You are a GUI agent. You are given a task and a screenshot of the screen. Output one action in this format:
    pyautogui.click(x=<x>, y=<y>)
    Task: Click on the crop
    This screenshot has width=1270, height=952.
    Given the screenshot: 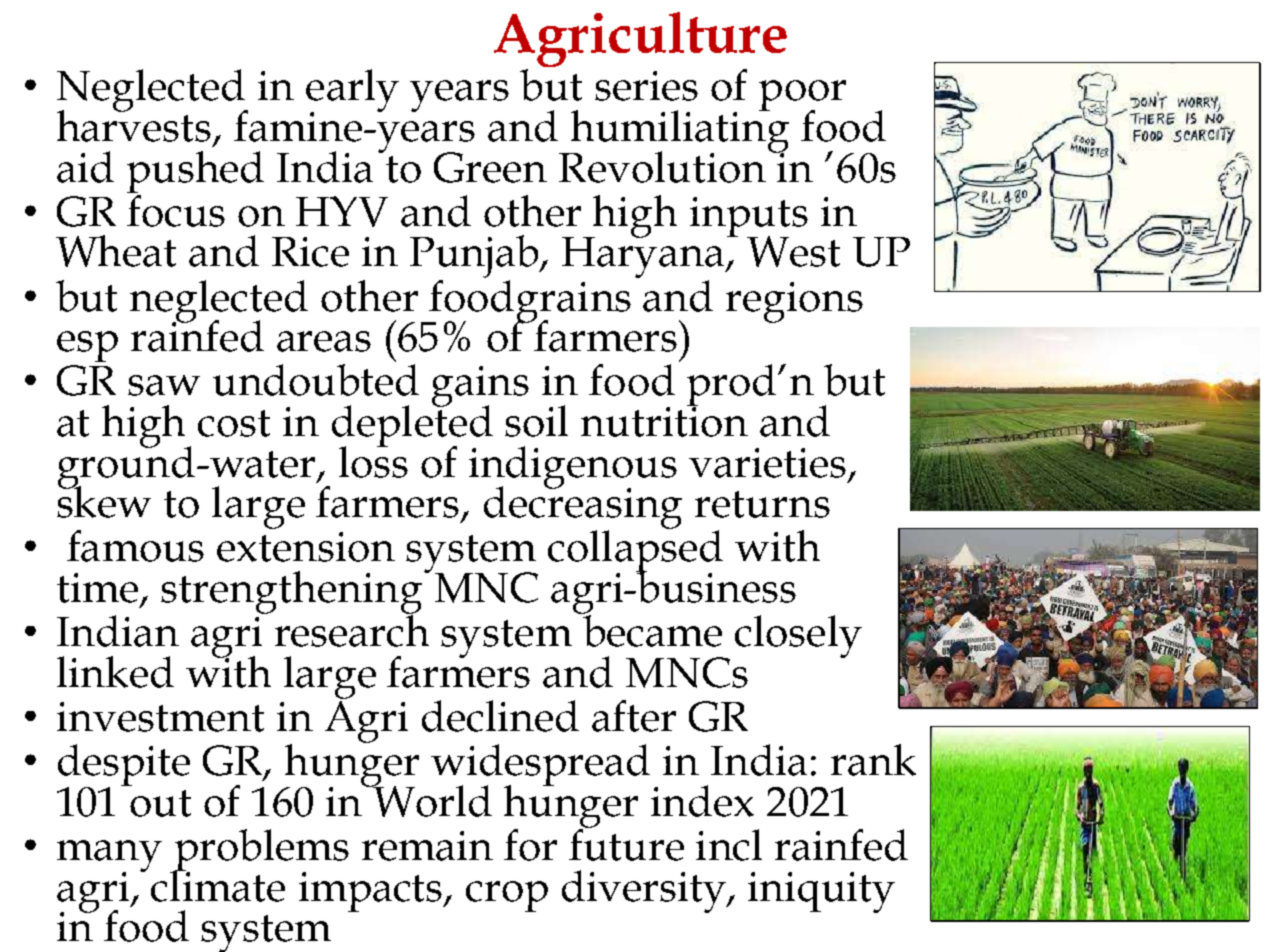 What is the action you would take?
    pyautogui.click(x=507, y=896)
